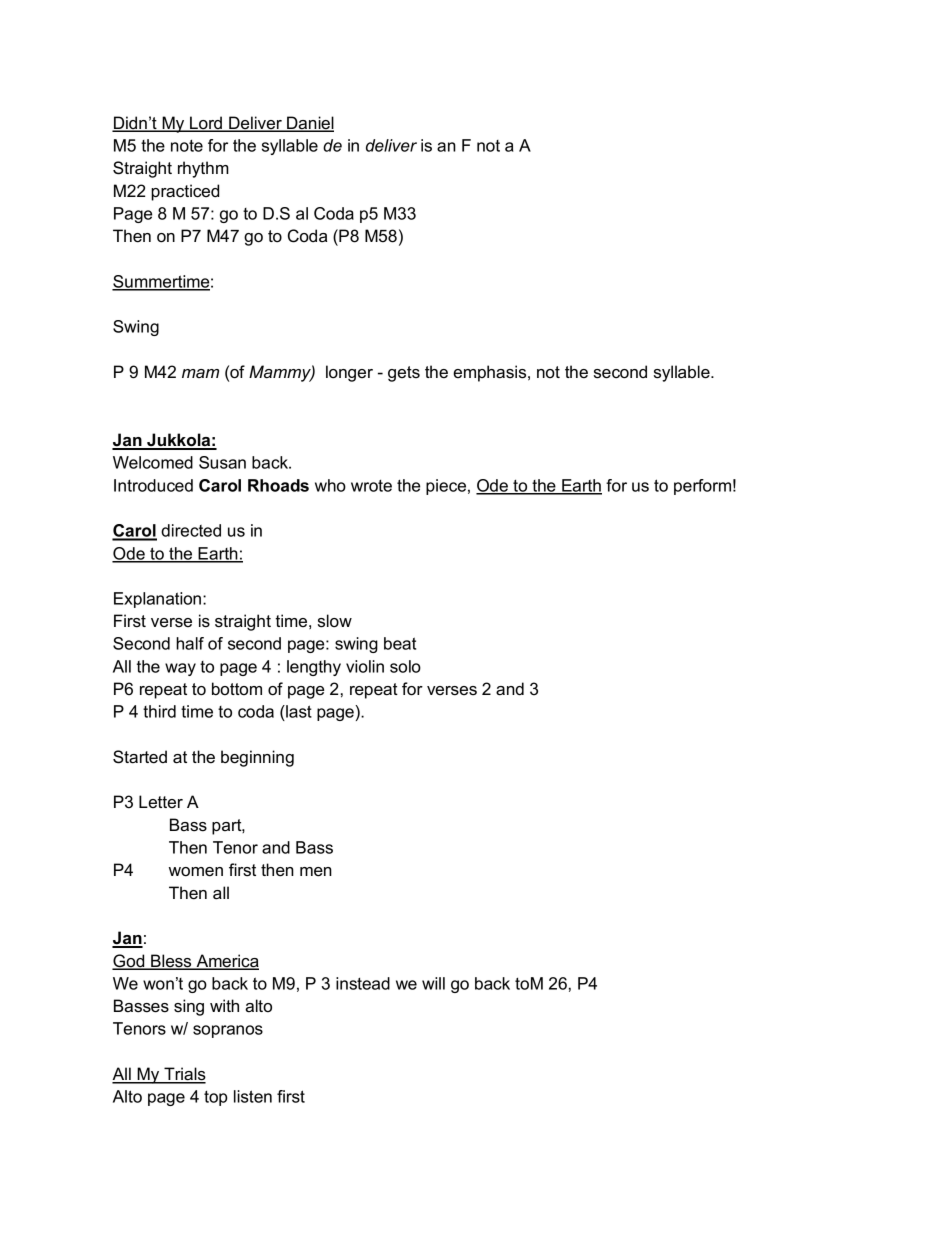 This screenshot has height=1233, width=952. I want to click on instead, so click(363, 983).
